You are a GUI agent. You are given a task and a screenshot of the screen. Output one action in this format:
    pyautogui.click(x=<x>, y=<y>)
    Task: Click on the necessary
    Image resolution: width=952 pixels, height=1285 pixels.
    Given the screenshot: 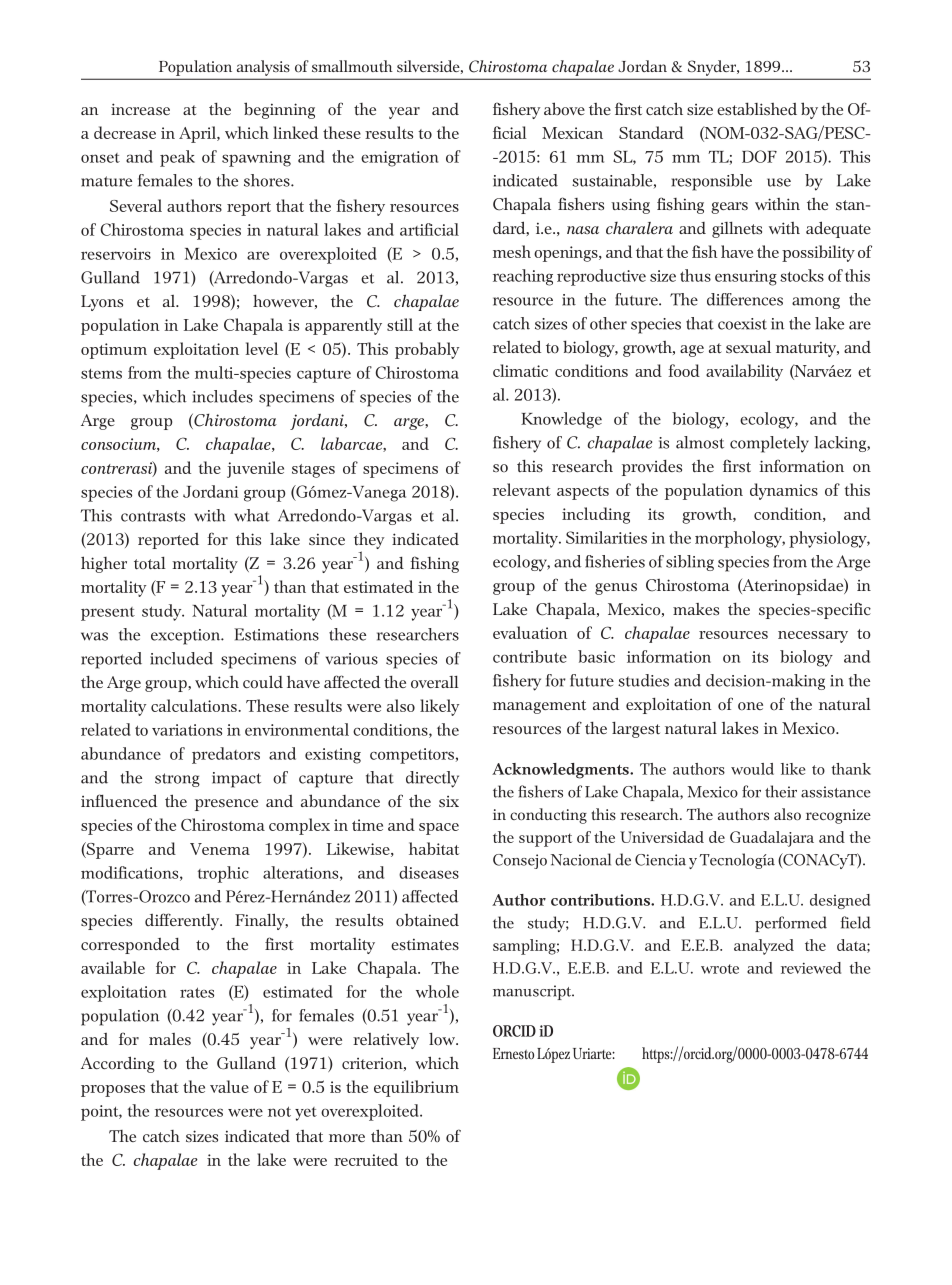 What is the action you would take?
    pyautogui.click(x=813, y=637)
